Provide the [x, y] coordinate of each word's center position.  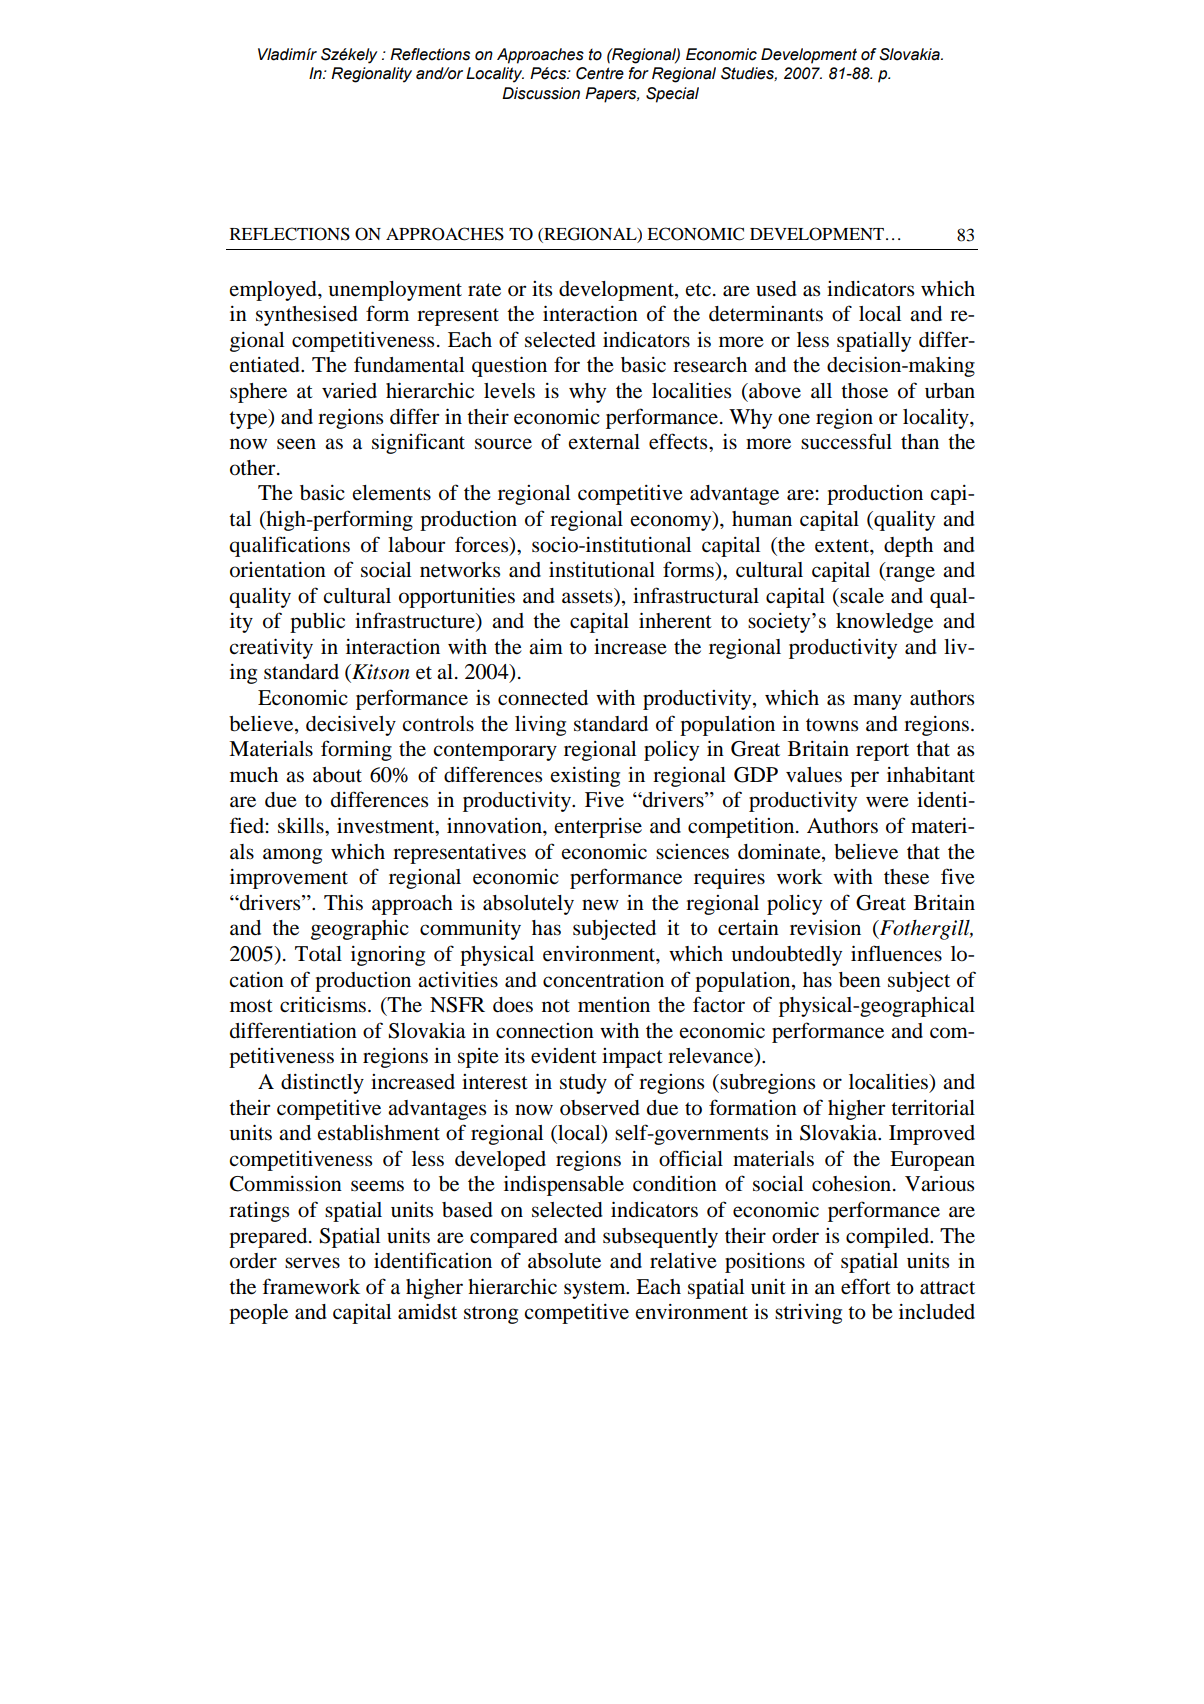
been [860, 980]
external [604, 442]
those [864, 391]
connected [543, 698]
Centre [600, 73]
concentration [603, 979]
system [596, 1290]
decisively [351, 725]
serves [312, 1263]
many [877, 702]
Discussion [541, 93]
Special [672, 95]
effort [866, 1286]
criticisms [323, 1004]
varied [349, 390]
